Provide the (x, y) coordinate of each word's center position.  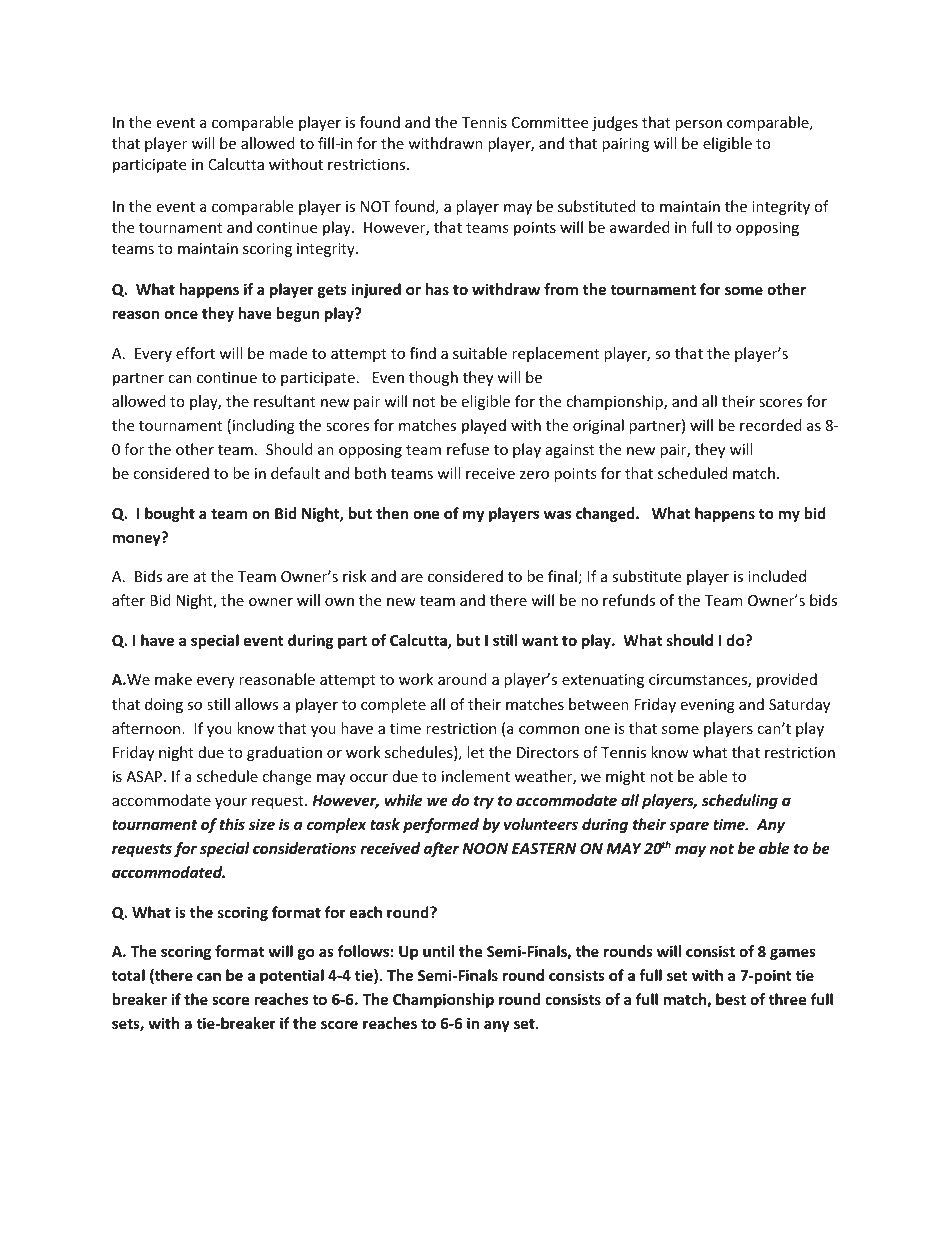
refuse (468, 449)
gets (332, 291)
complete (393, 705)
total (128, 975)
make (173, 679)
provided (787, 680)
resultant (284, 401)
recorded (771, 425)
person (698, 125)
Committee (550, 122)
